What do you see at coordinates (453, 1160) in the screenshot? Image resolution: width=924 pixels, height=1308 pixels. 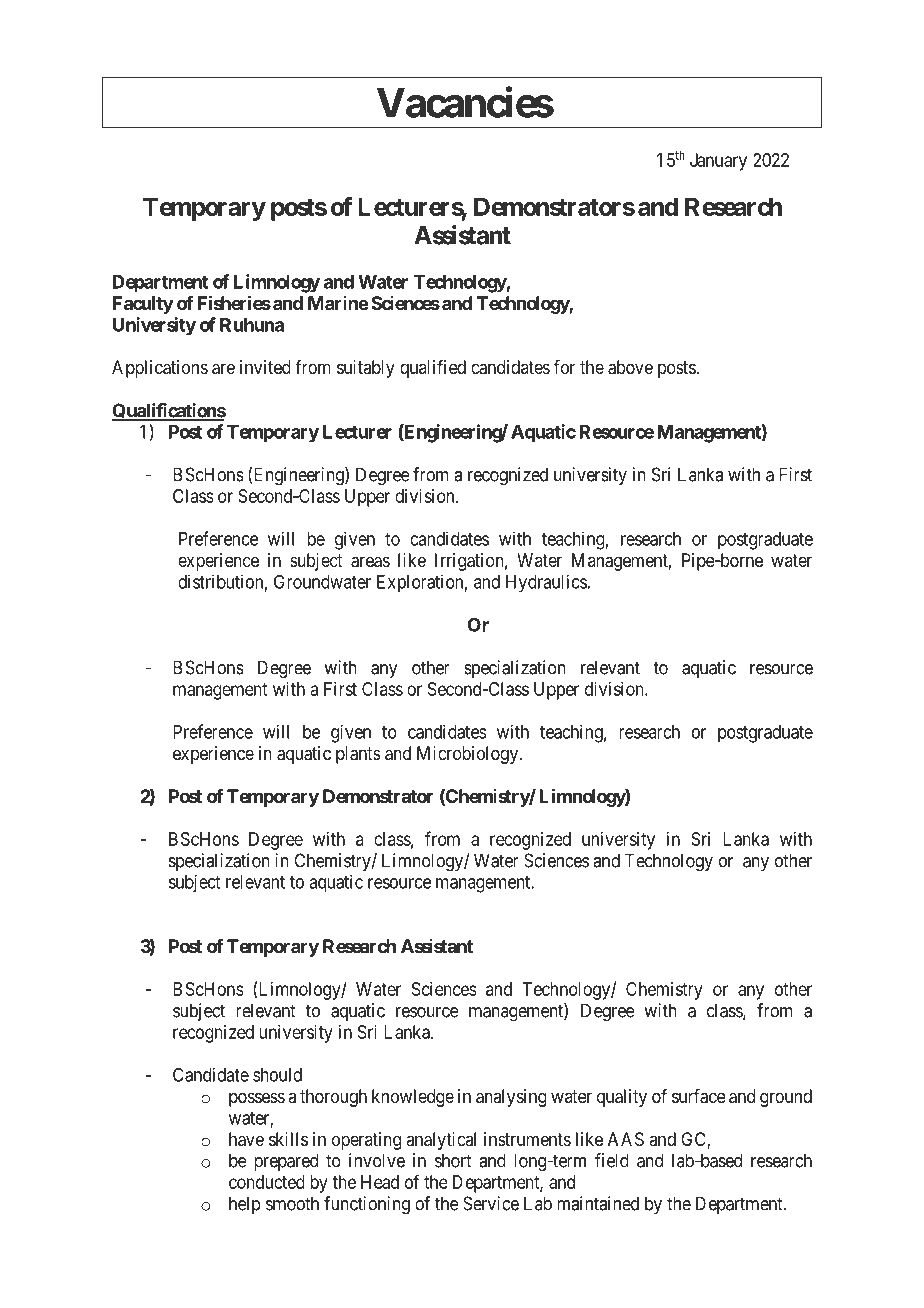 I see `short` at bounding box center [453, 1160].
